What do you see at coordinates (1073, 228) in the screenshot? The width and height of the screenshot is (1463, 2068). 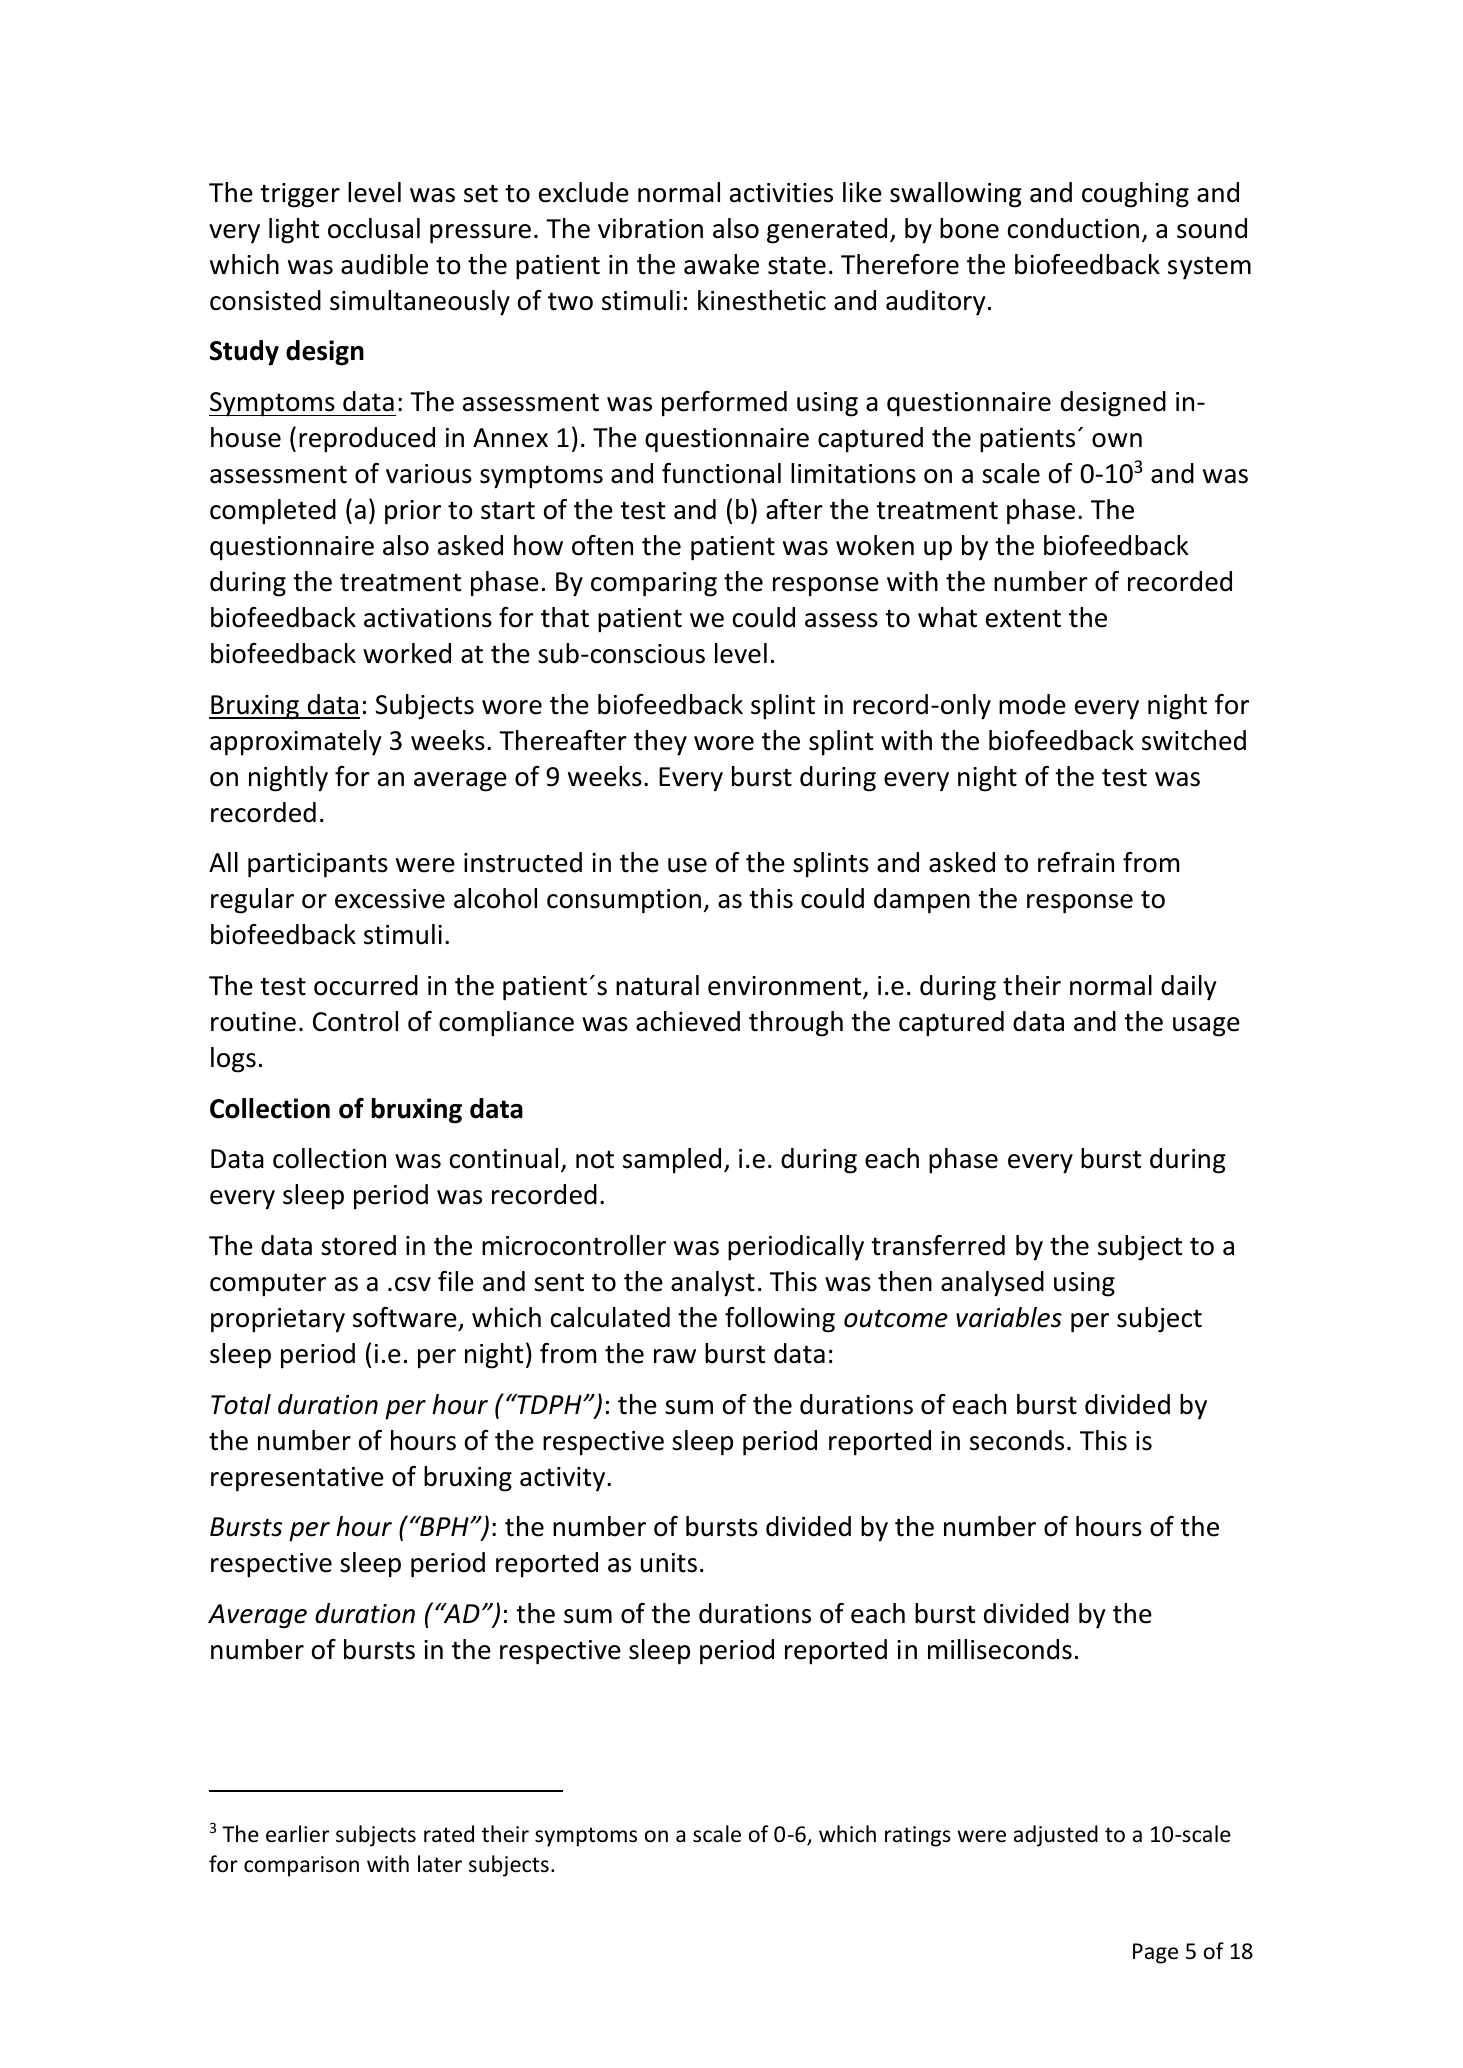 I see `conduction` at bounding box center [1073, 228].
